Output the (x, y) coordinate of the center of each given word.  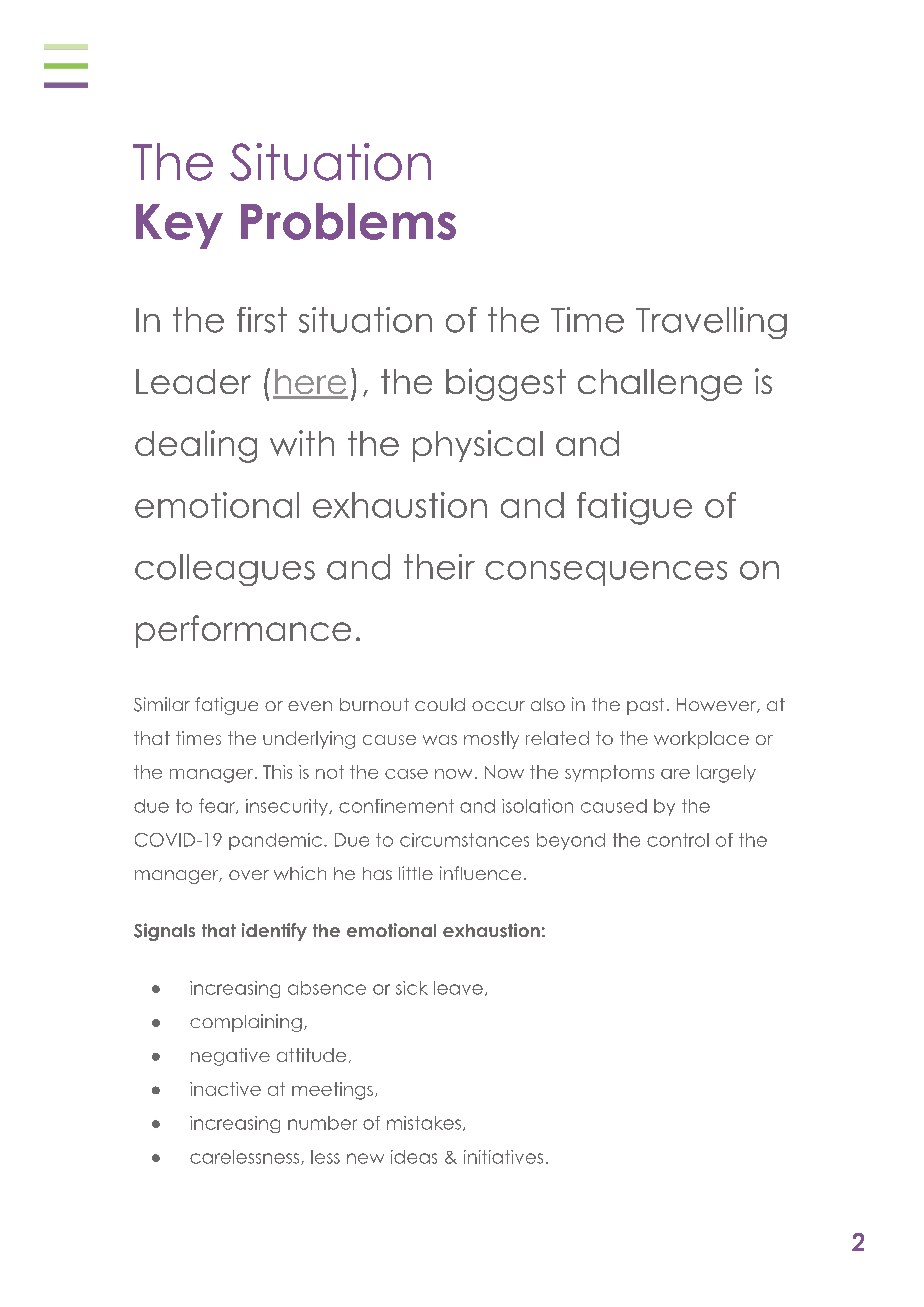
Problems (348, 221)
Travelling (711, 323)
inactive (225, 1089)
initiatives (503, 1157)
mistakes (424, 1123)
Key (179, 226)
